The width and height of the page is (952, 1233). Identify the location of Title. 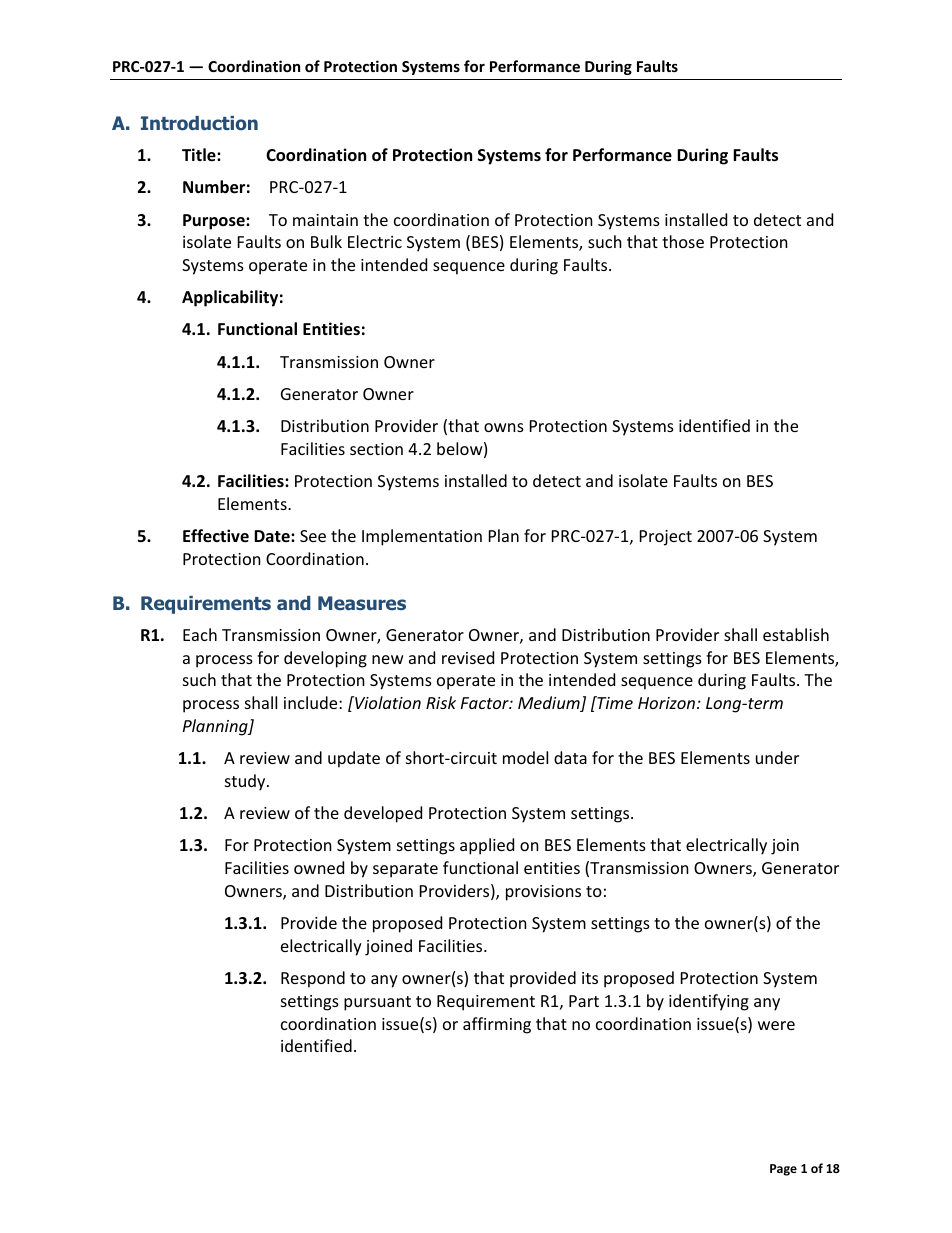
(200, 155).
